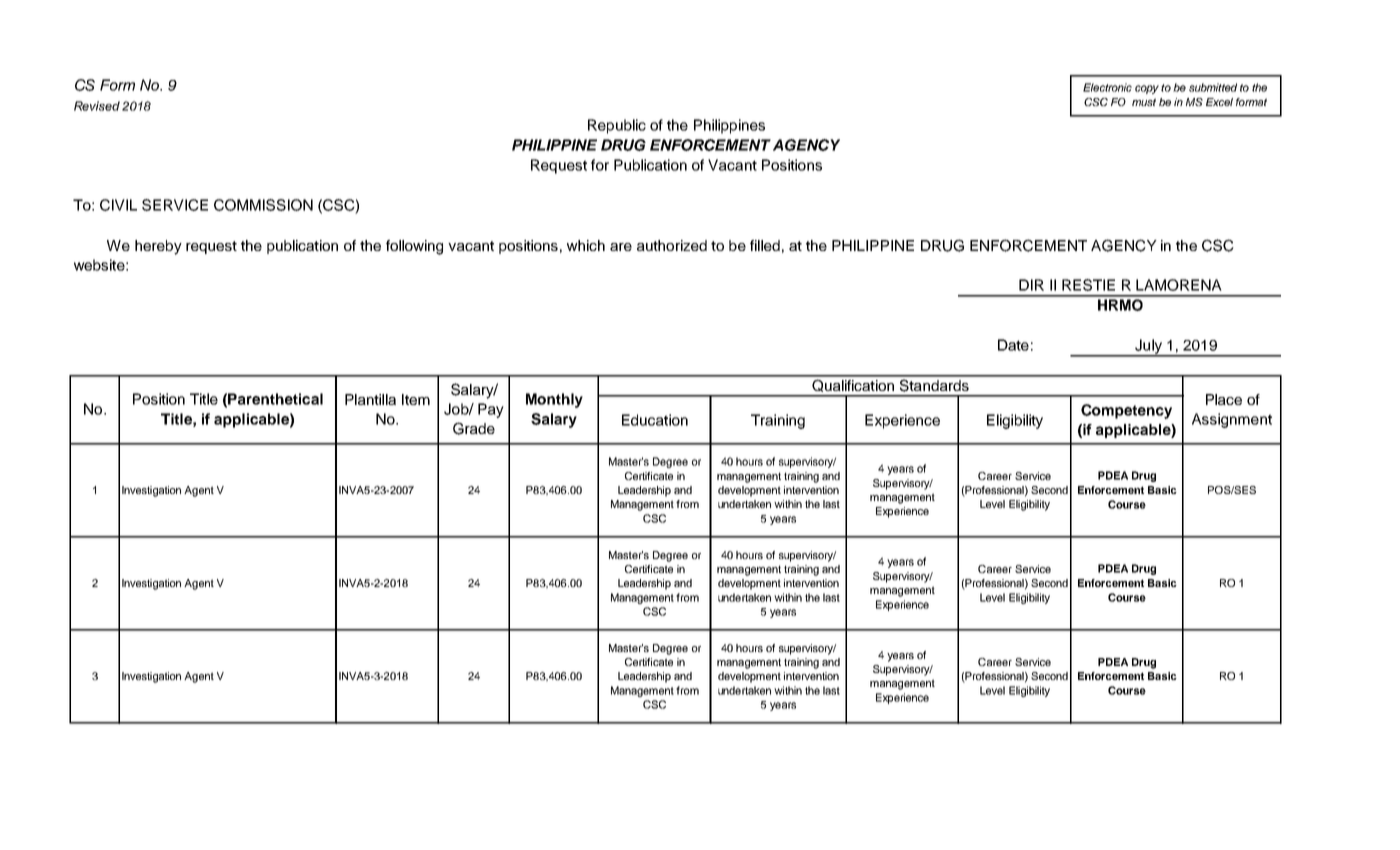 The image size is (1400, 850). I want to click on Item, so click(416, 399).
